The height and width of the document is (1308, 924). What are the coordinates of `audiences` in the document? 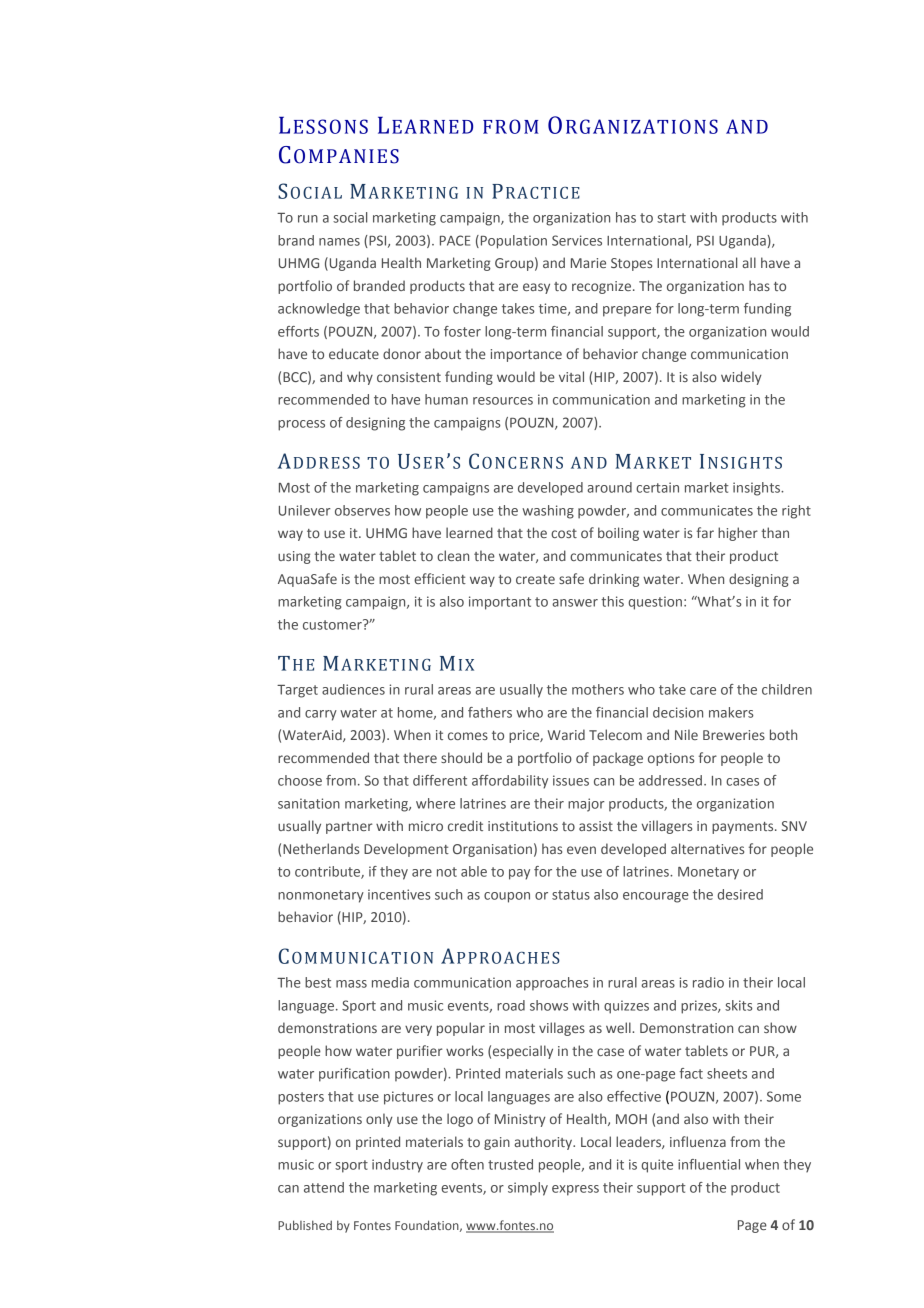 It's located at (353, 689).
